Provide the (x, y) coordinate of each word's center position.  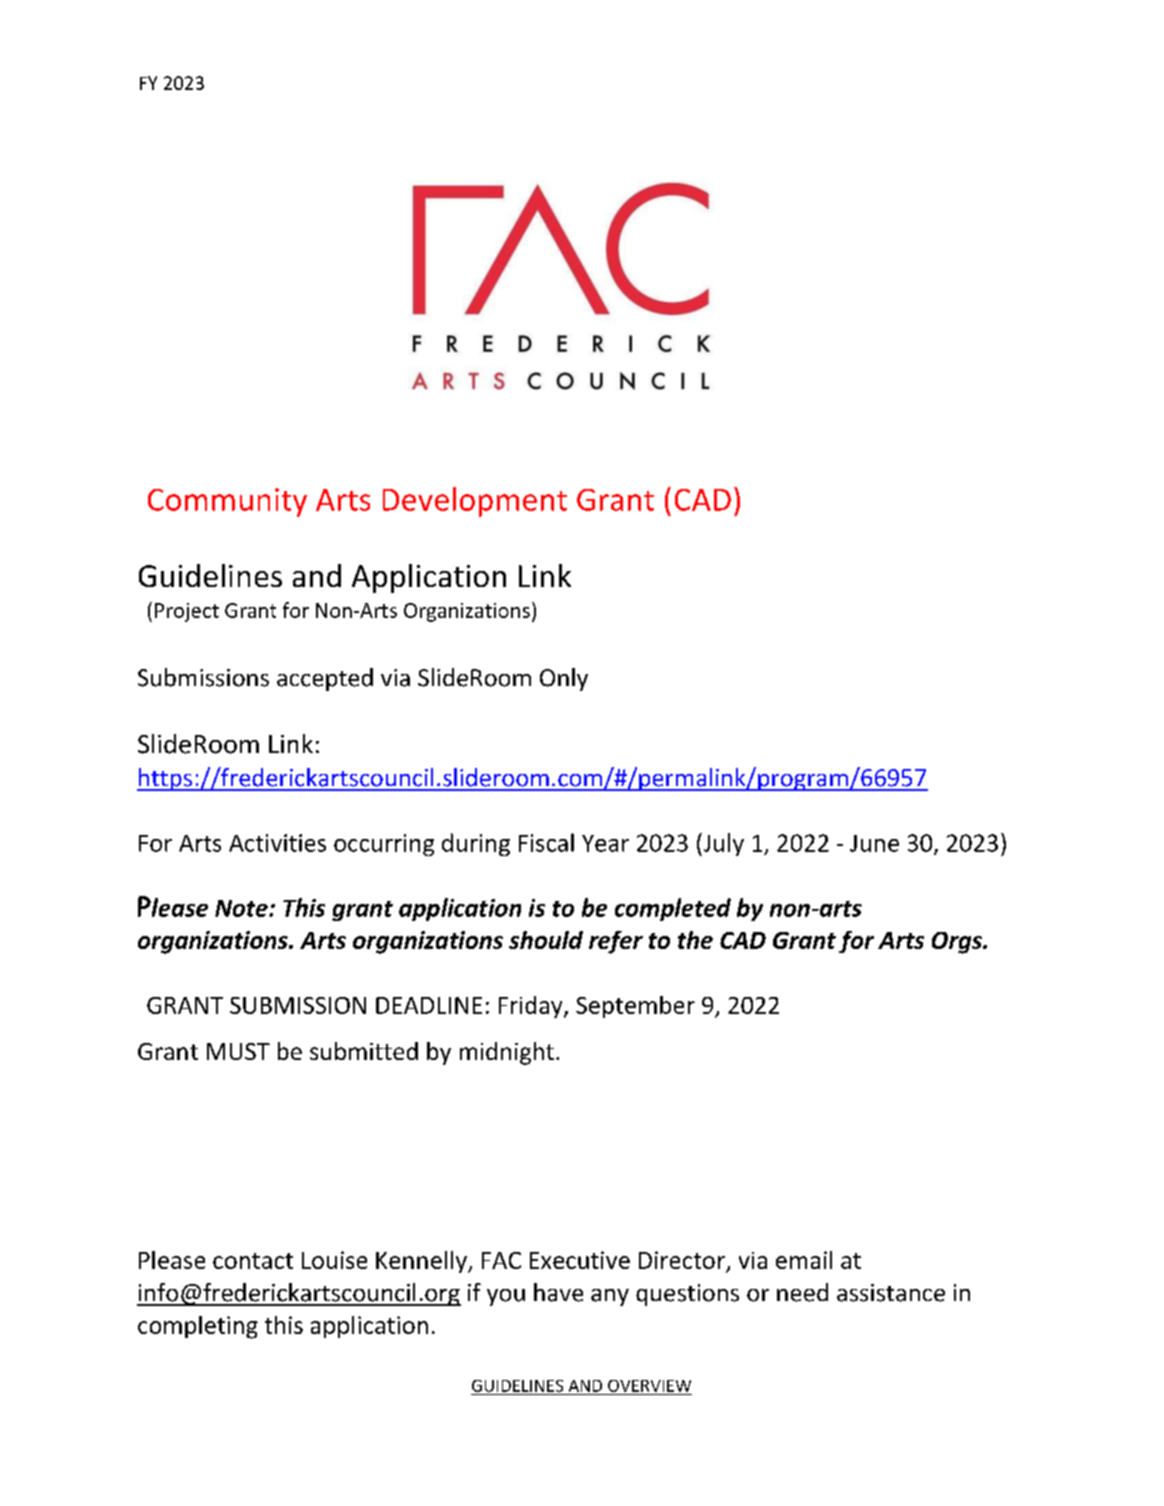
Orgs (958, 943)
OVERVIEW (649, 1386)
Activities (277, 843)
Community (227, 502)
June (874, 843)
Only (564, 679)
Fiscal (546, 842)
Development (475, 502)
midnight (507, 1053)
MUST (238, 1051)
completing (198, 1327)
